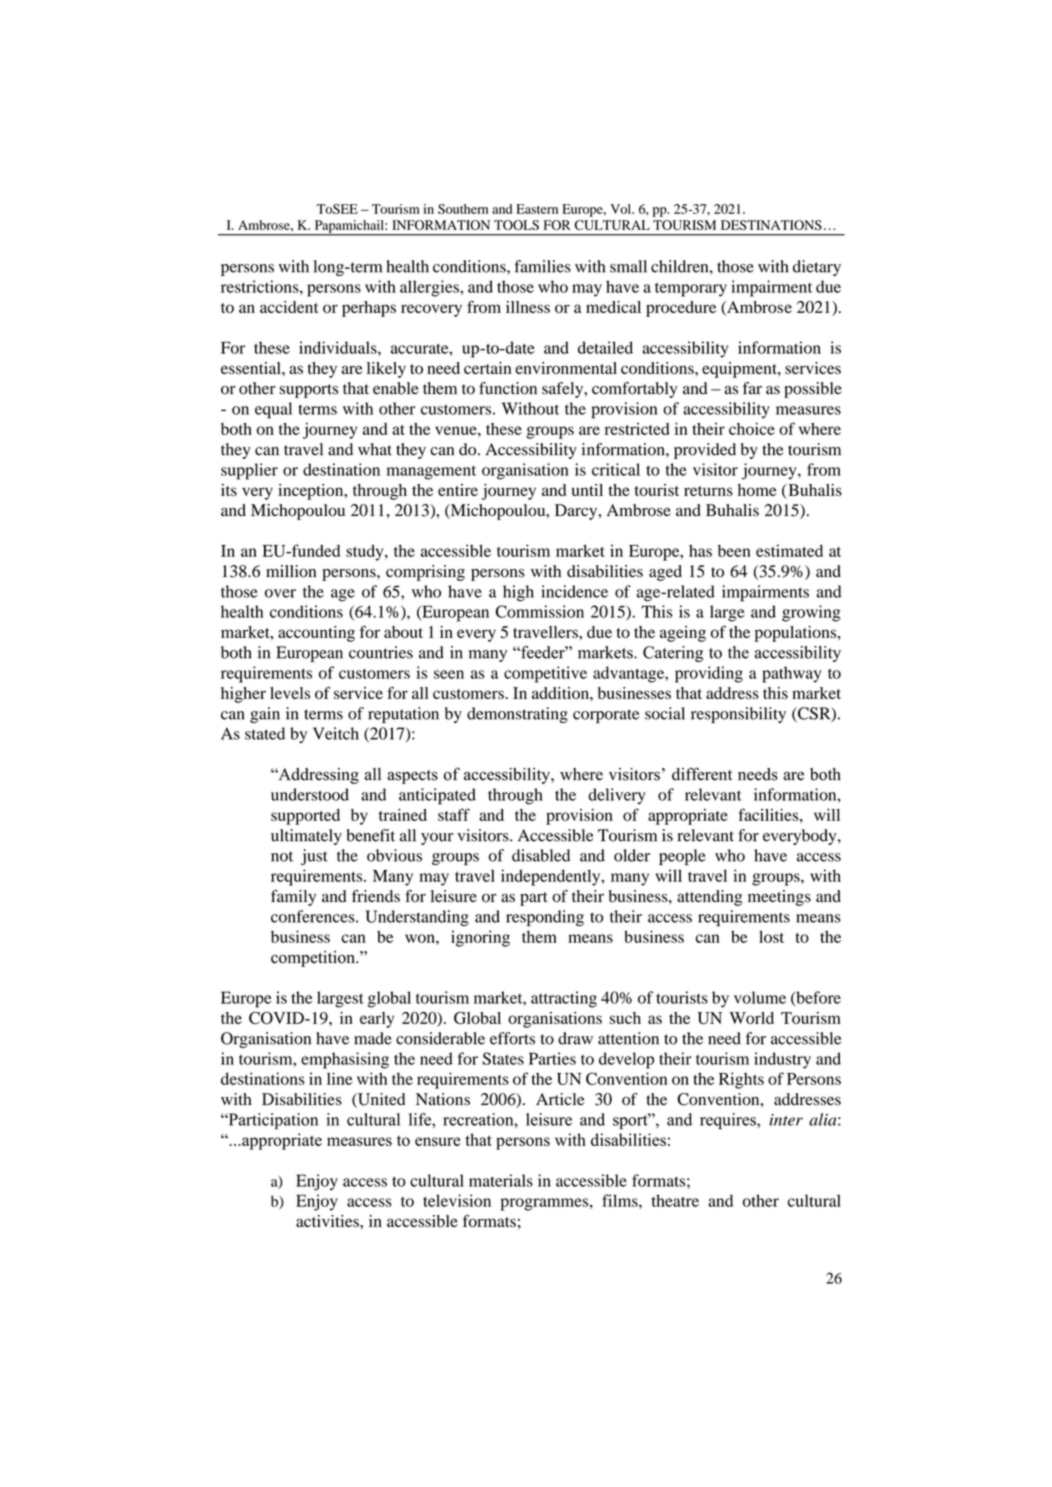  I want to click on meetings, so click(779, 898).
